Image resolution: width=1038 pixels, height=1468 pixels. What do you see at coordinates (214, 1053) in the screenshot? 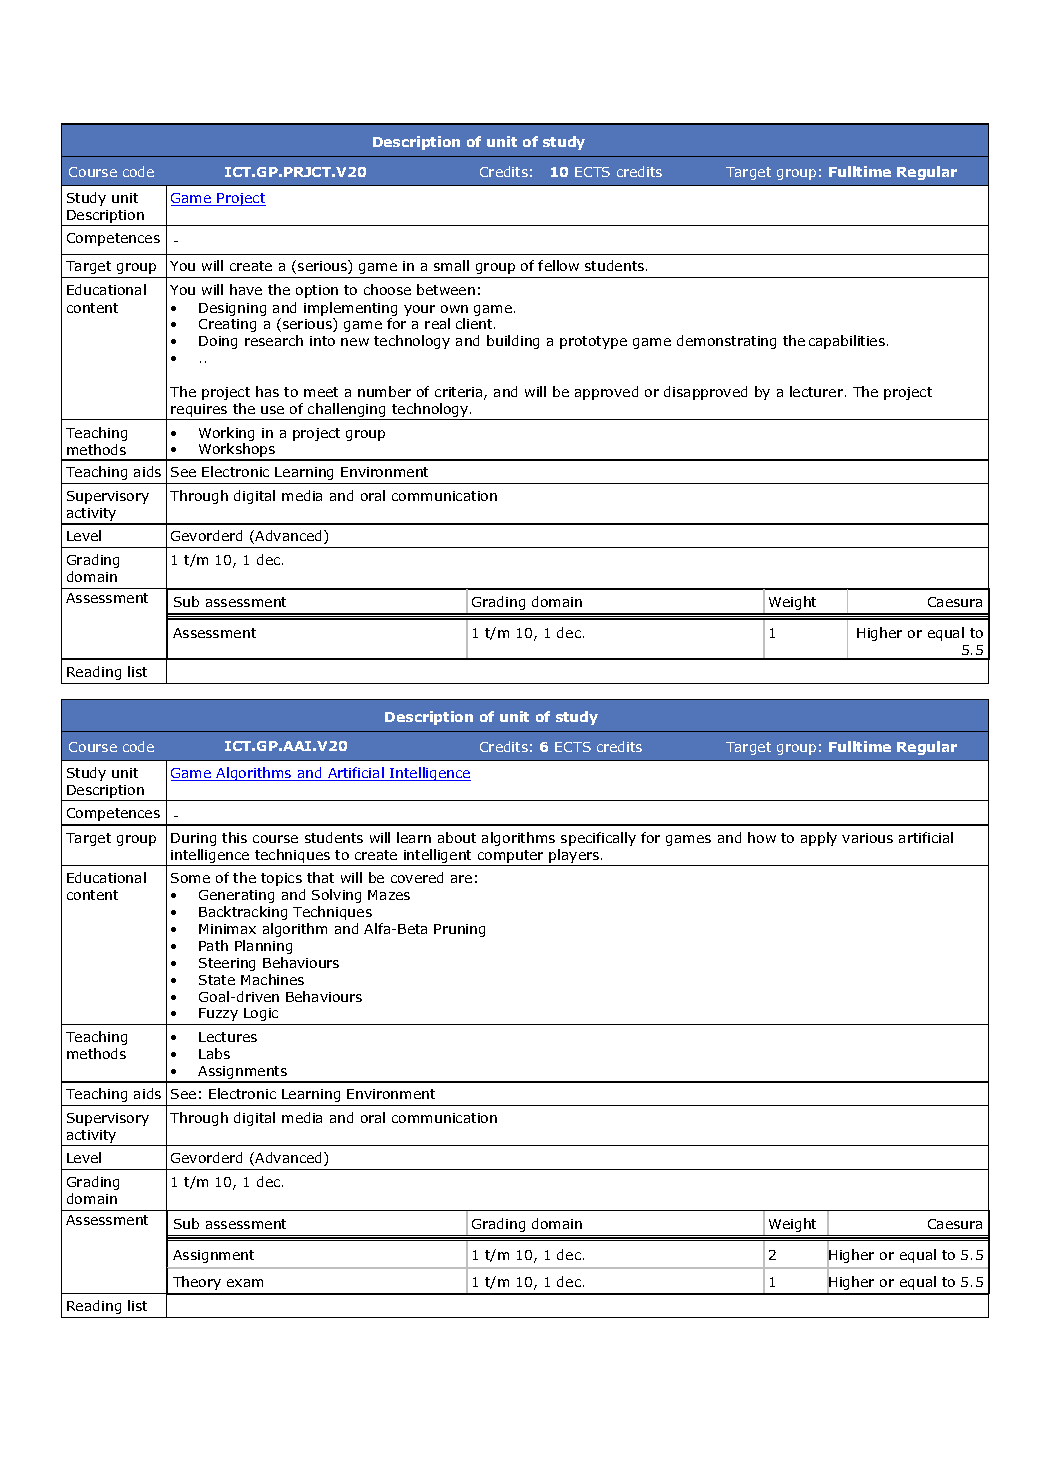
I see `Labs` at bounding box center [214, 1053].
